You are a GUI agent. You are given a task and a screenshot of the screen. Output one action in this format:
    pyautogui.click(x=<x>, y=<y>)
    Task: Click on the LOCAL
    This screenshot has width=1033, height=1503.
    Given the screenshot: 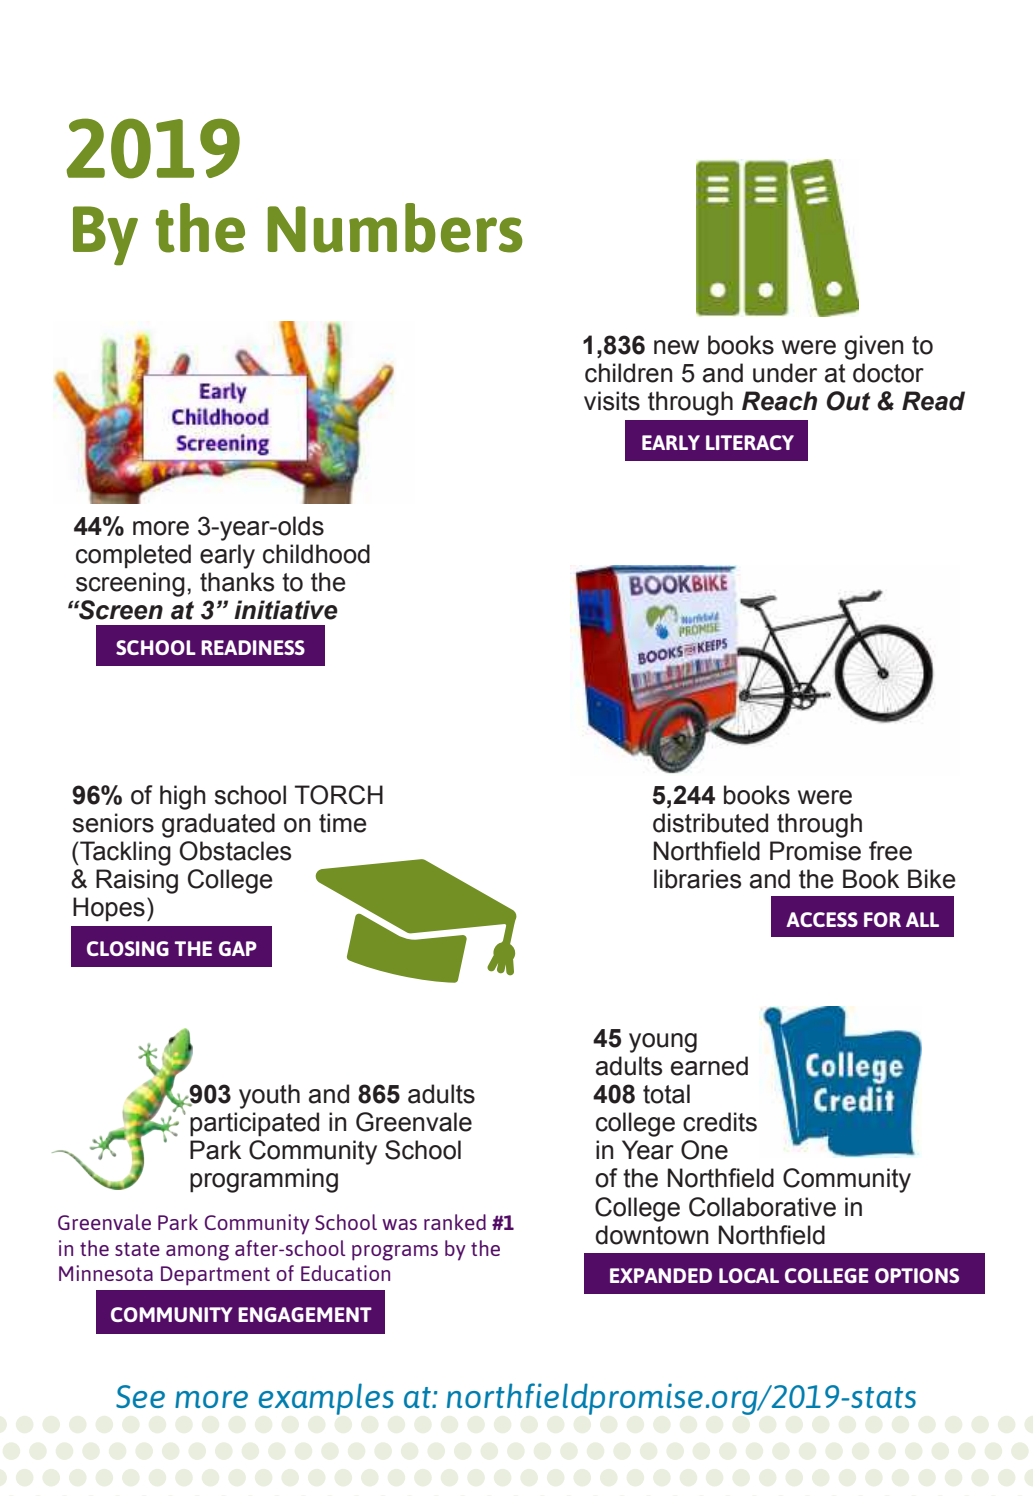 What is the action you would take?
    pyautogui.click(x=749, y=1275)
